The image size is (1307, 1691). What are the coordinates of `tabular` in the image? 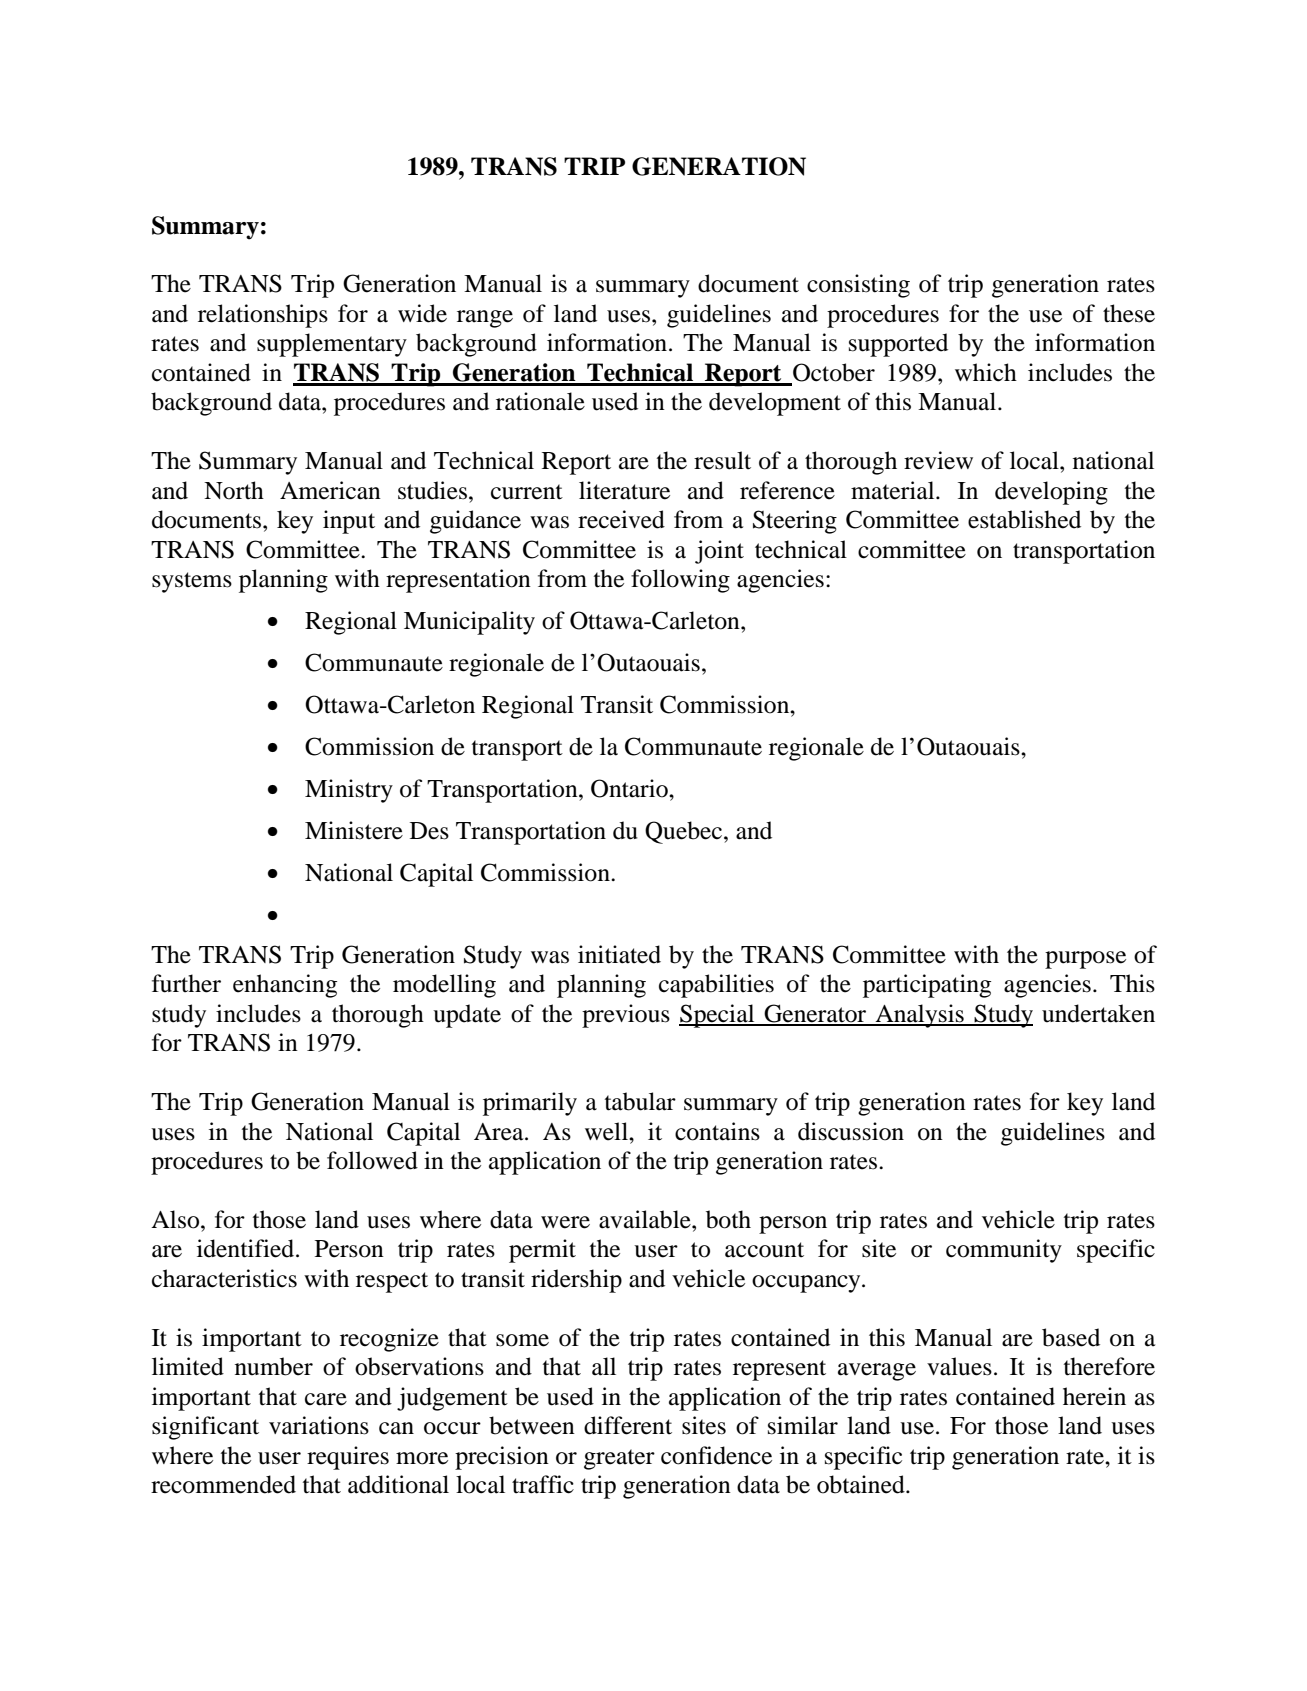 It's located at (640, 1101).
